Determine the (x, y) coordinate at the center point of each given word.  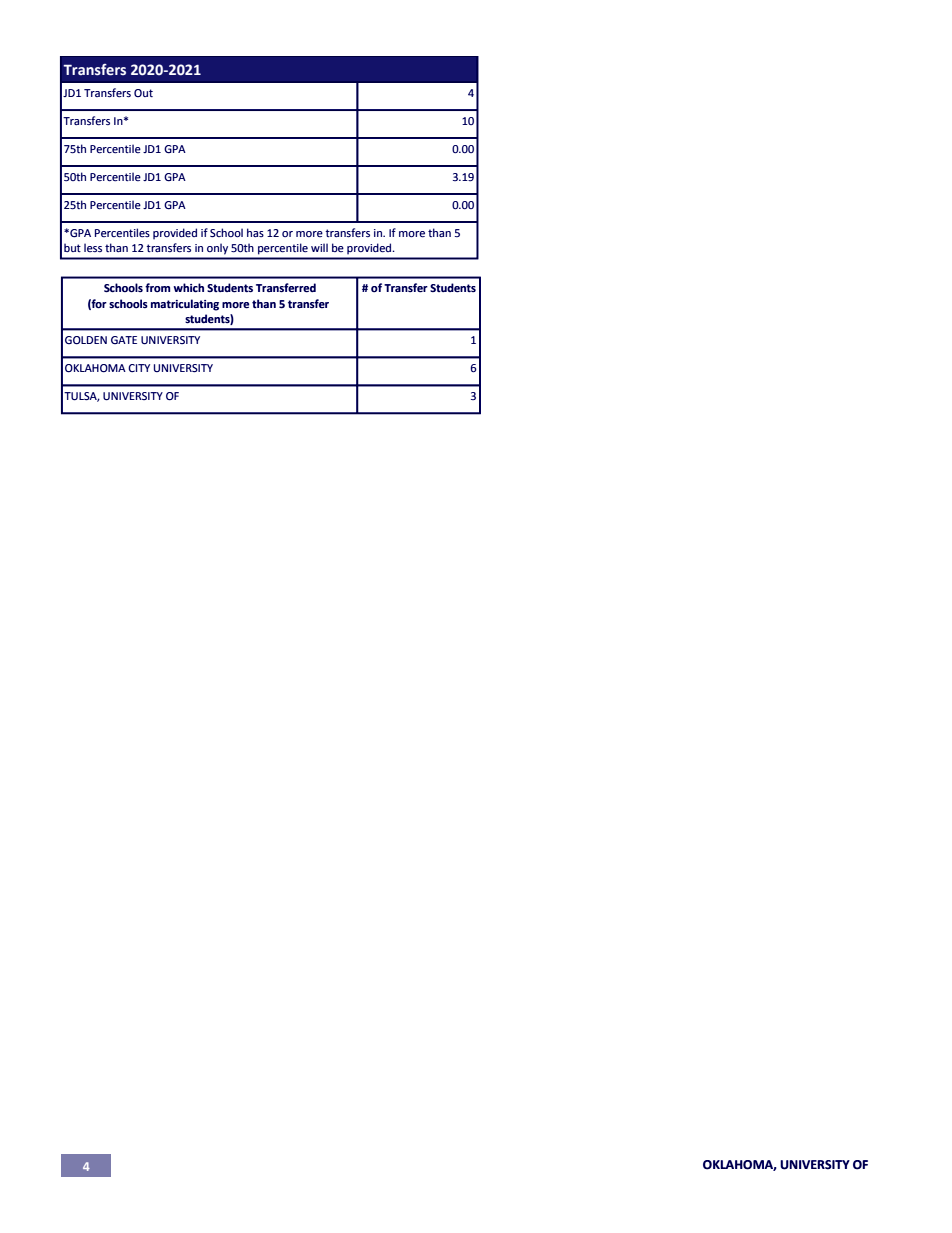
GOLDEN (86, 340)
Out (143, 93)
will (319, 247)
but (72, 247)
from (157, 287)
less (93, 247)
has (255, 232)
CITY (139, 368)
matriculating (185, 305)
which (188, 287)
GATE (124, 340)
